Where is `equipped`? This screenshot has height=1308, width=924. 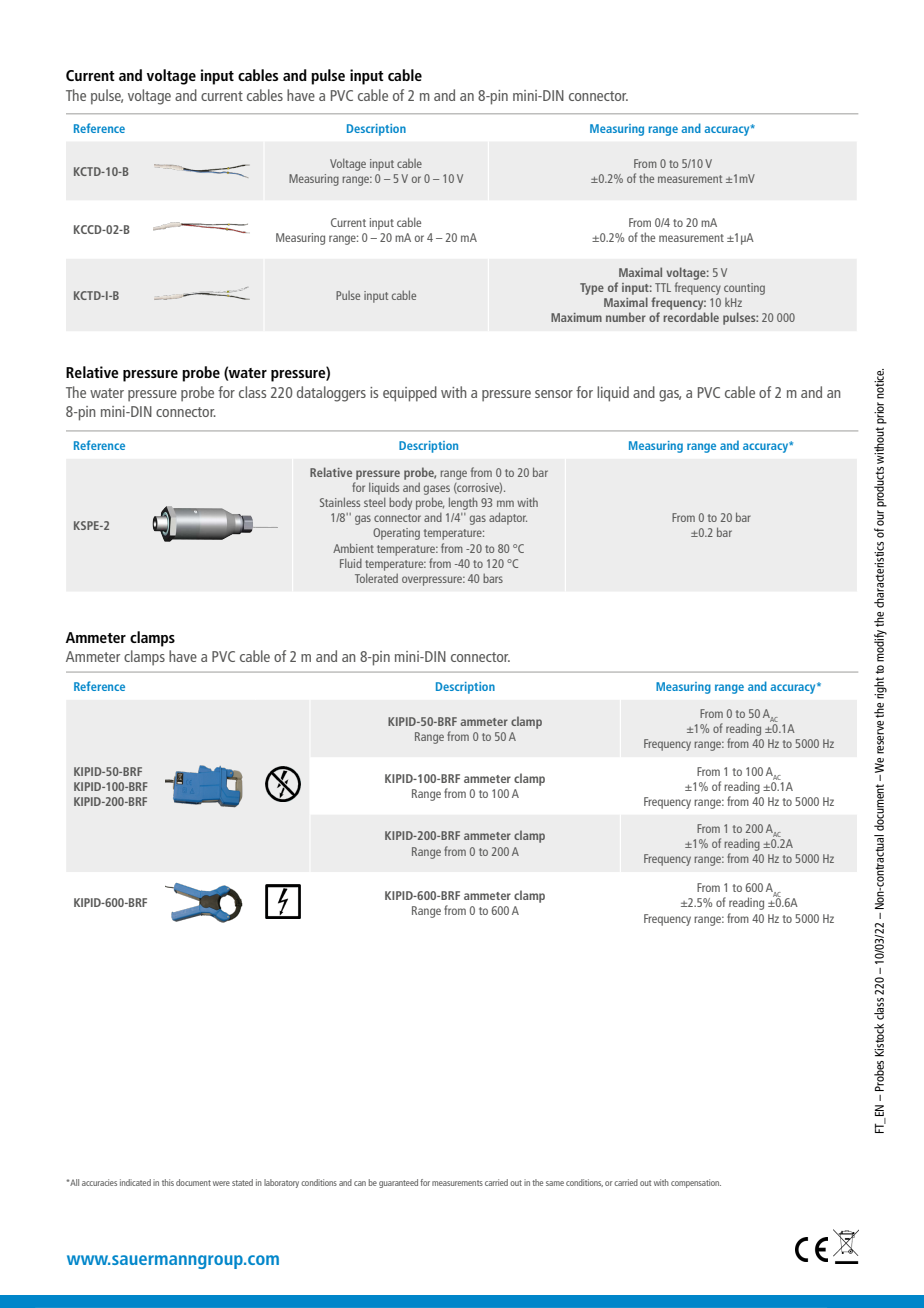 equipped is located at coordinates (410, 394).
